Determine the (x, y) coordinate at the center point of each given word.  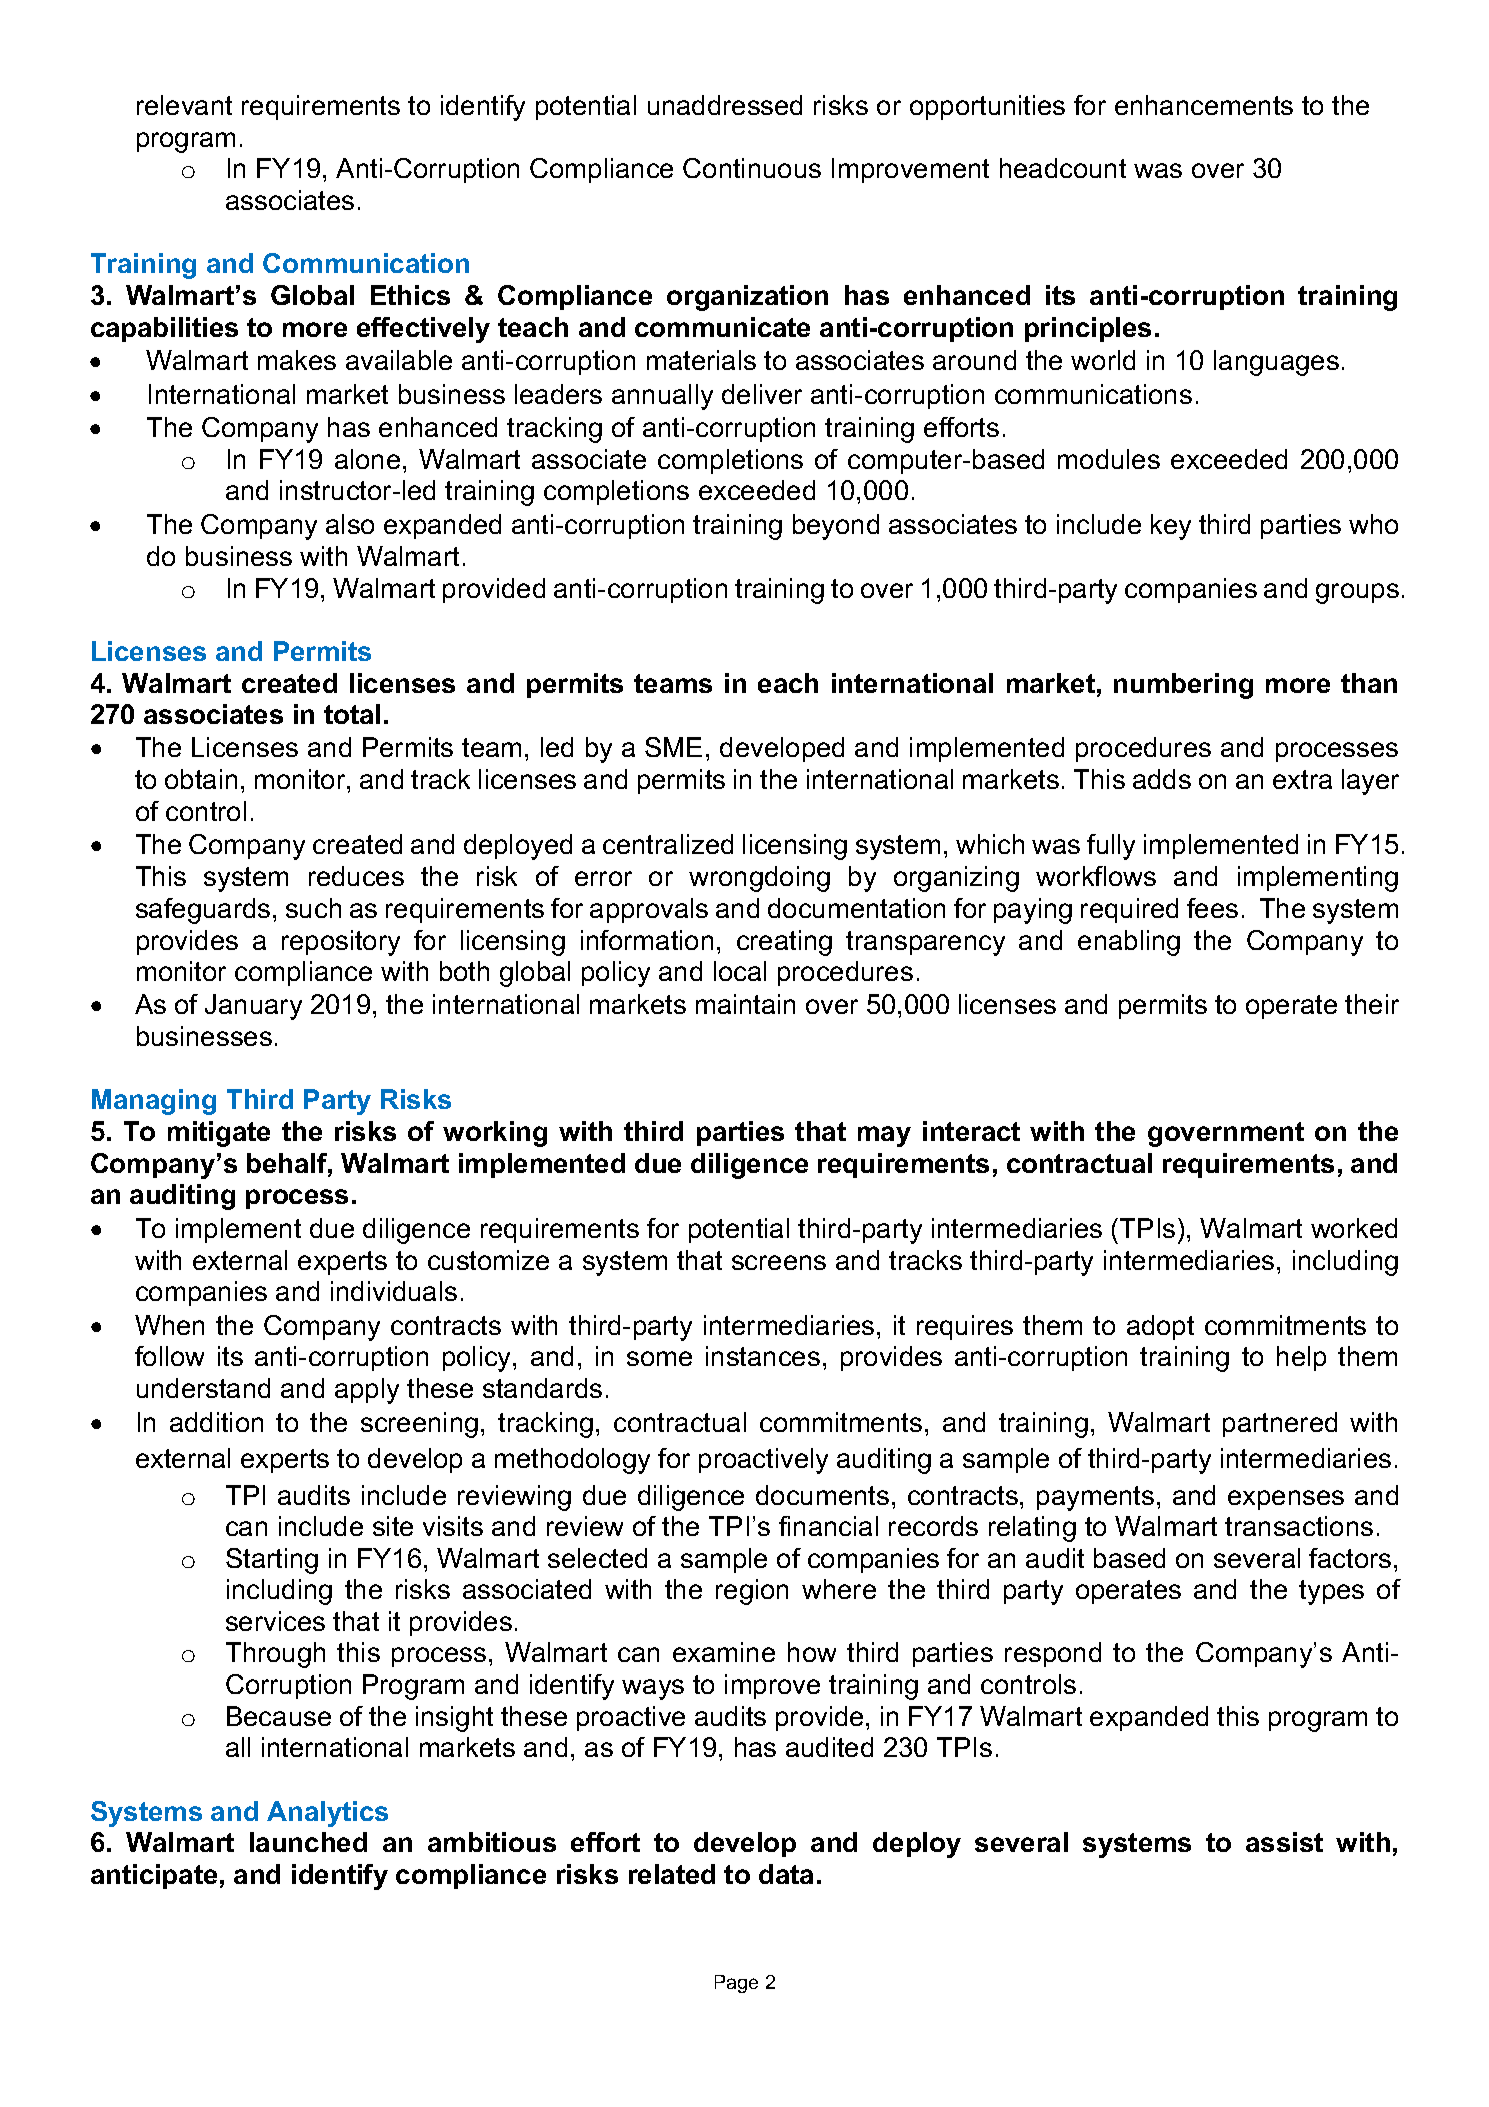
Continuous (752, 168)
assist (1284, 1842)
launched (308, 1842)
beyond (836, 527)
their (1372, 1004)
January (253, 1007)
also (350, 524)
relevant (184, 105)
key (1171, 527)
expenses (1286, 1500)
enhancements (1204, 105)
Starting (272, 1561)
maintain (745, 1004)
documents (822, 1495)
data (786, 1874)
